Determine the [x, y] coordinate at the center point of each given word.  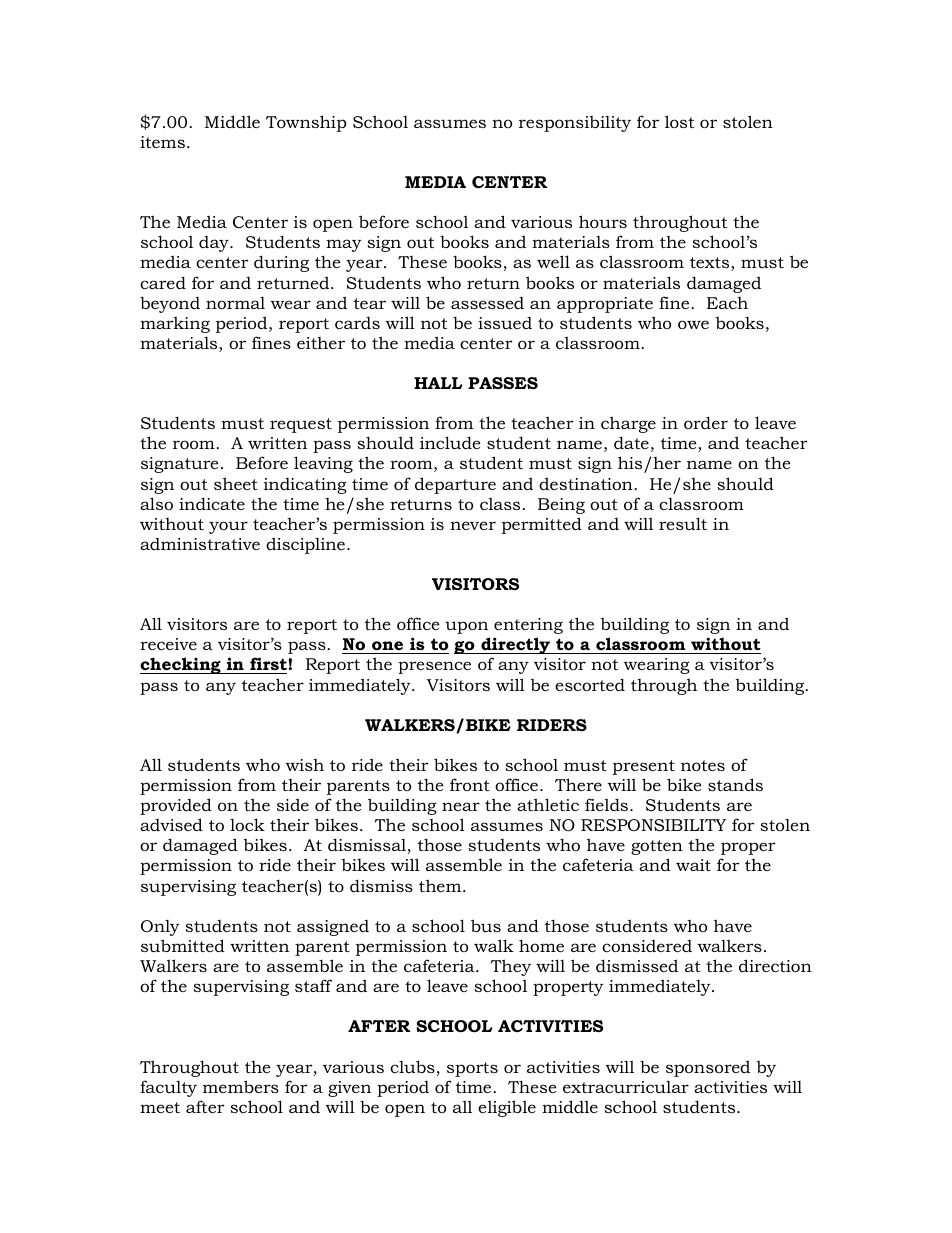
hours [603, 221]
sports [472, 1069]
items [162, 142]
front [470, 784]
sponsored [708, 1068]
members [241, 1086]
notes [703, 765]
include [450, 442]
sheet [236, 483]
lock [247, 824]
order [706, 422]
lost [679, 121]
